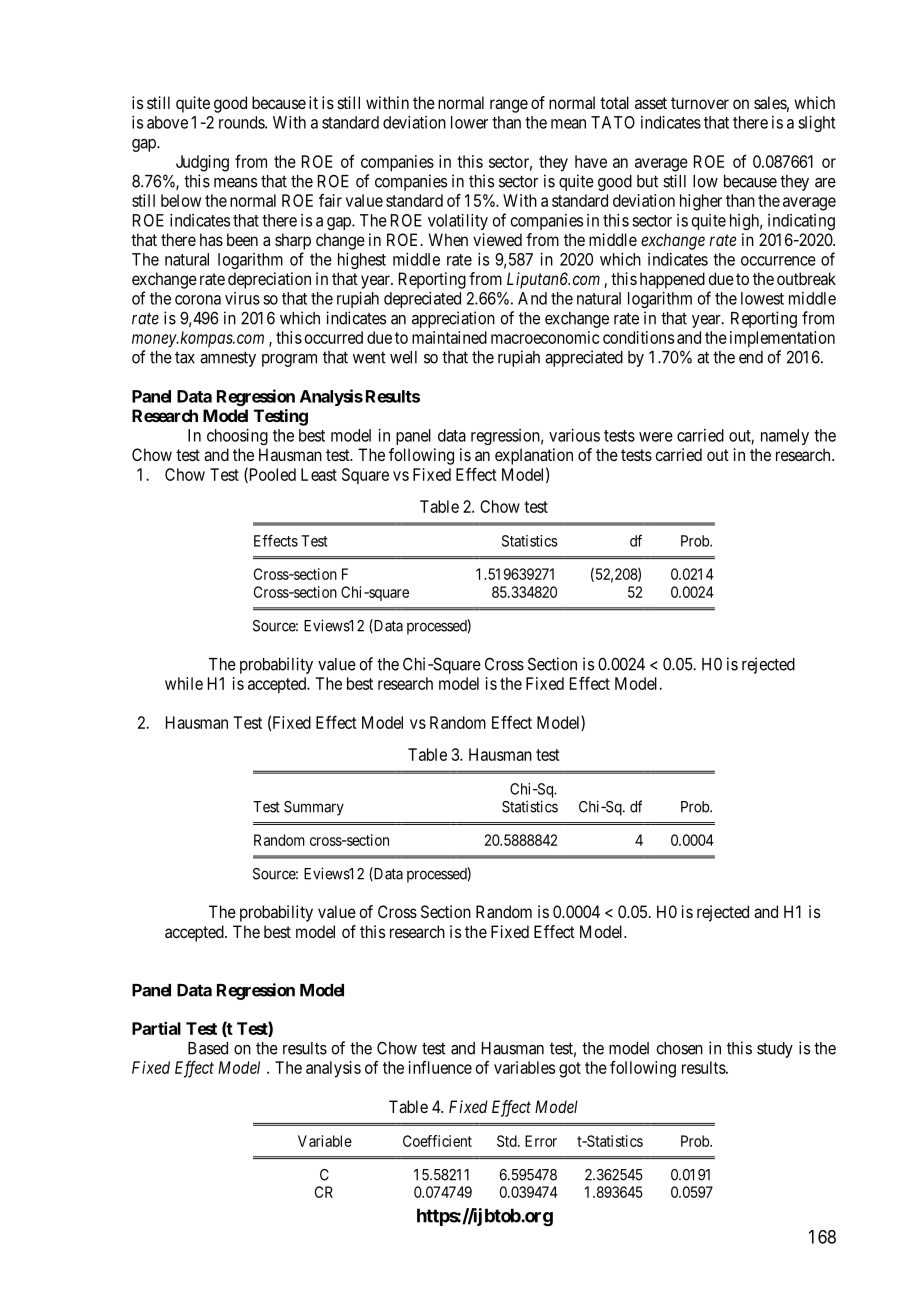 This page has height=1303, width=924. What do you see at coordinates (208, 1048) in the page?
I see `Based` at bounding box center [208, 1048].
